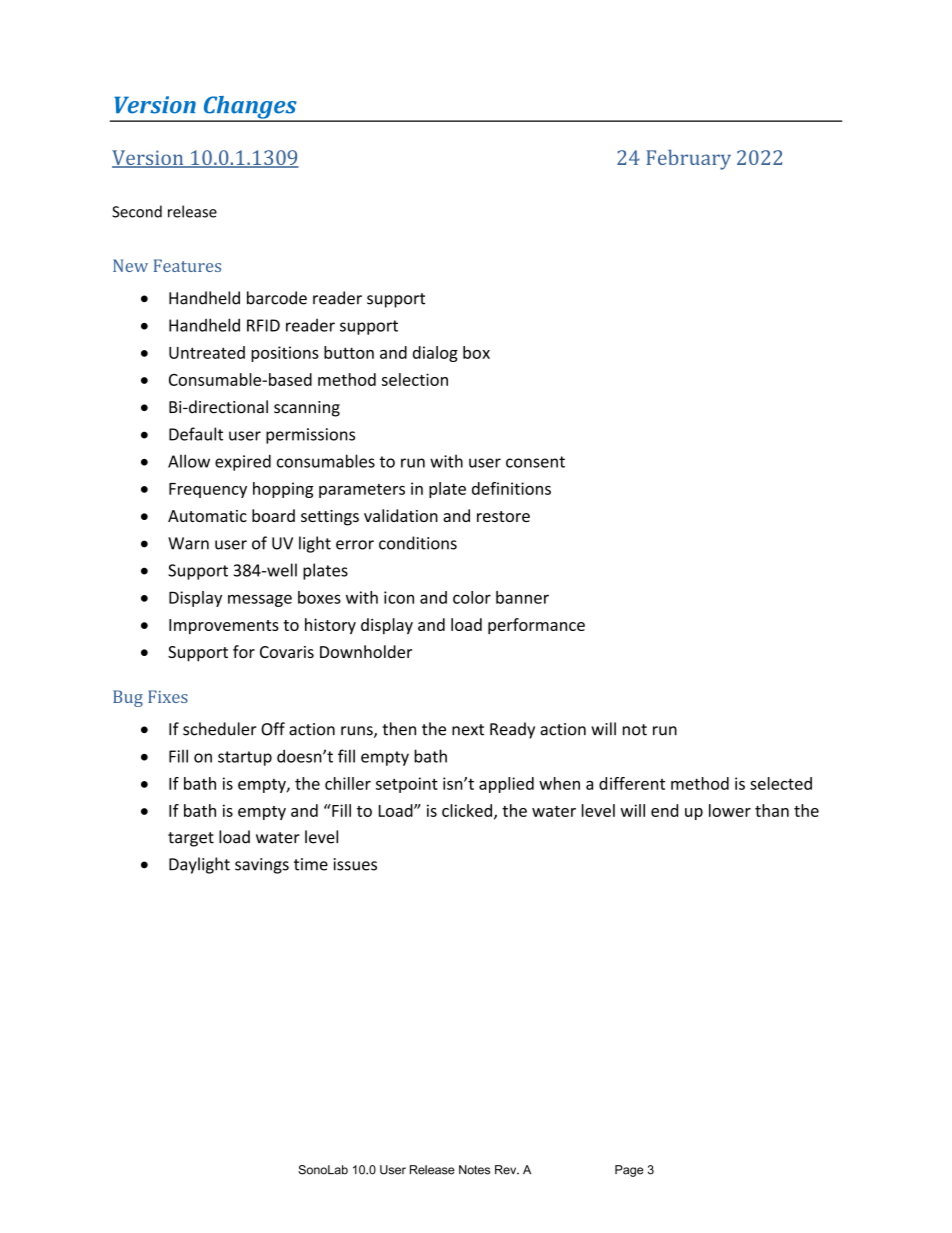 The image size is (952, 1233). What do you see at coordinates (507, 1170) in the document?
I see `Rev` at bounding box center [507, 1170].
